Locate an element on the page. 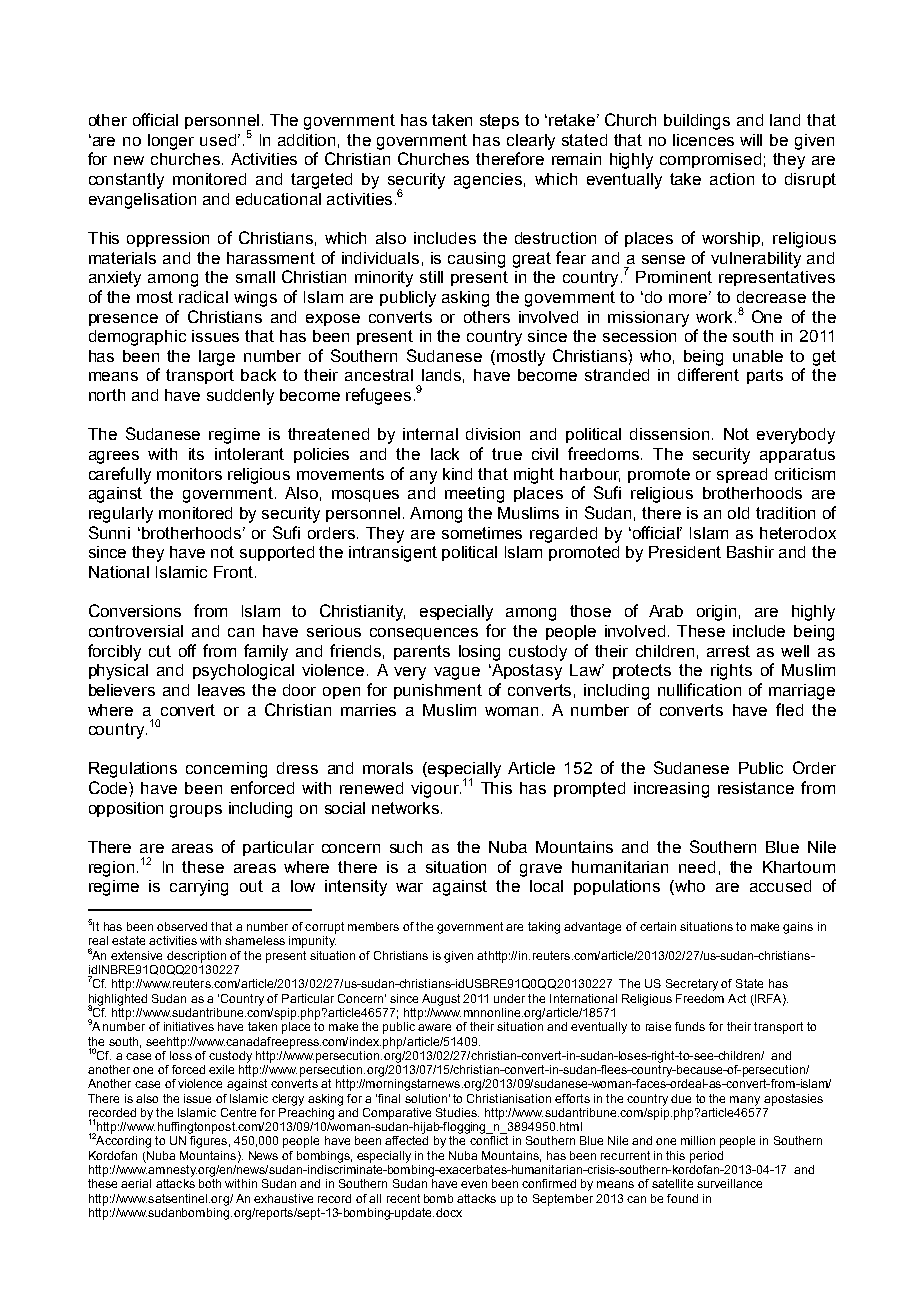  longer is located at coordinates (171, 142).
